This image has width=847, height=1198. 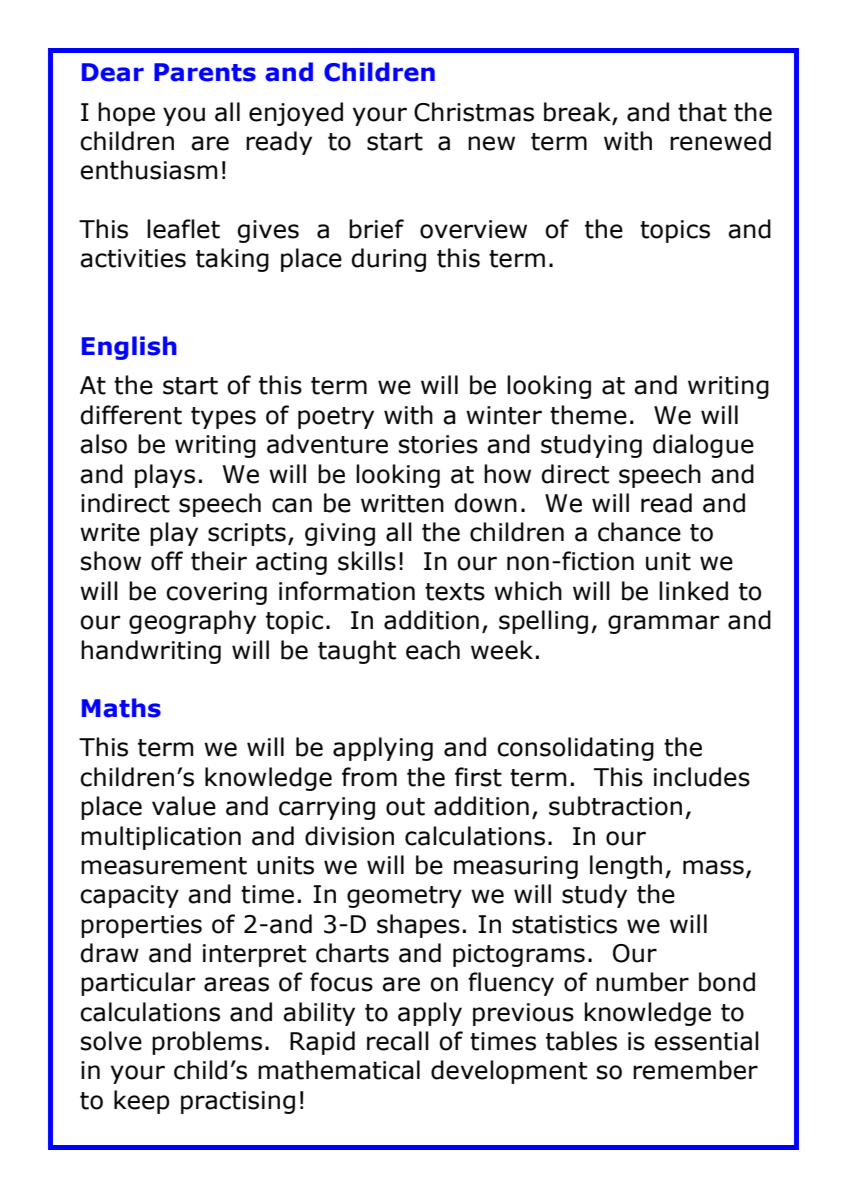 What do you see at coordinates (133, 258) in the image?
I see `activities` at bounding box center [133, 258].
